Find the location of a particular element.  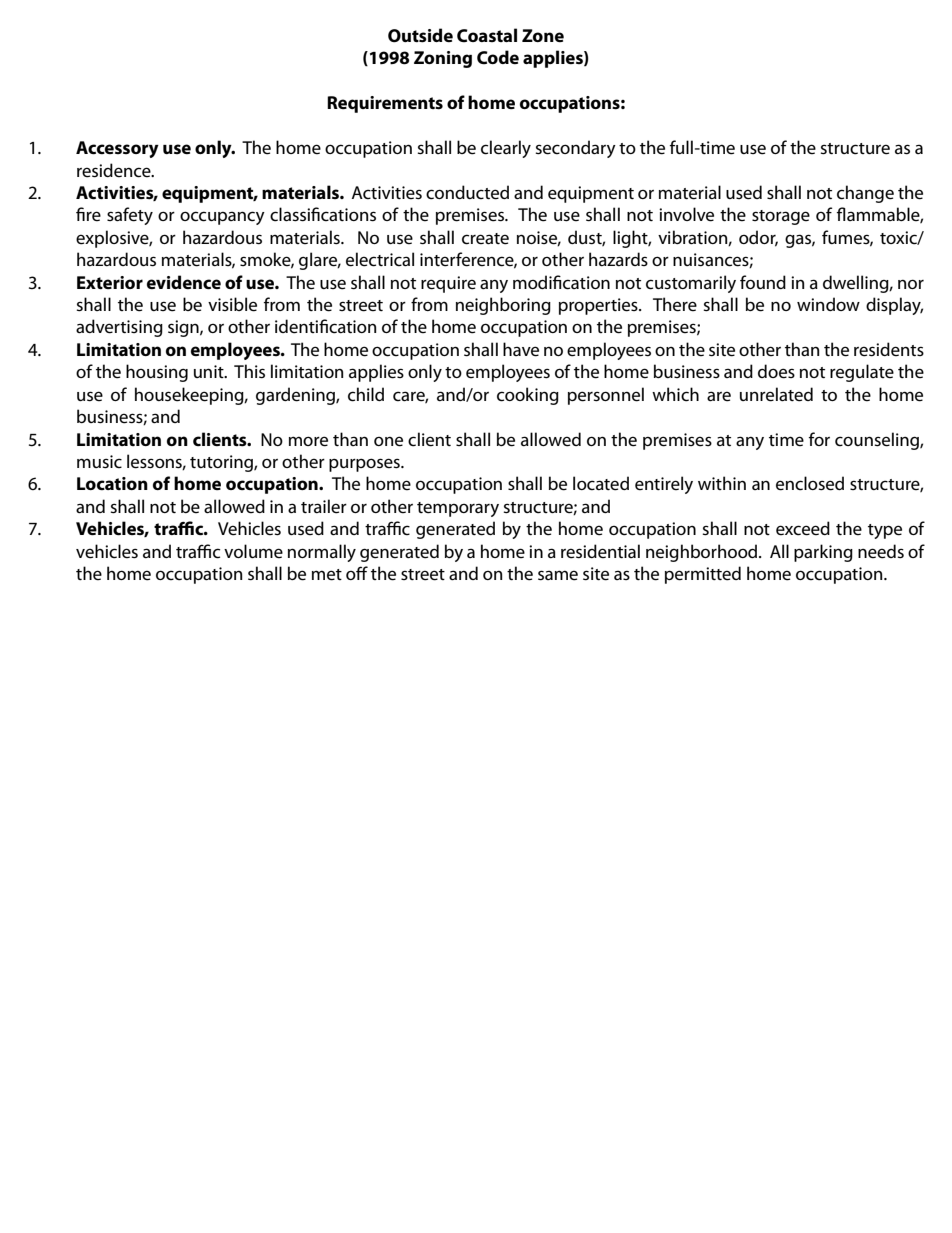

housing is located at coordinates (157, 373).
